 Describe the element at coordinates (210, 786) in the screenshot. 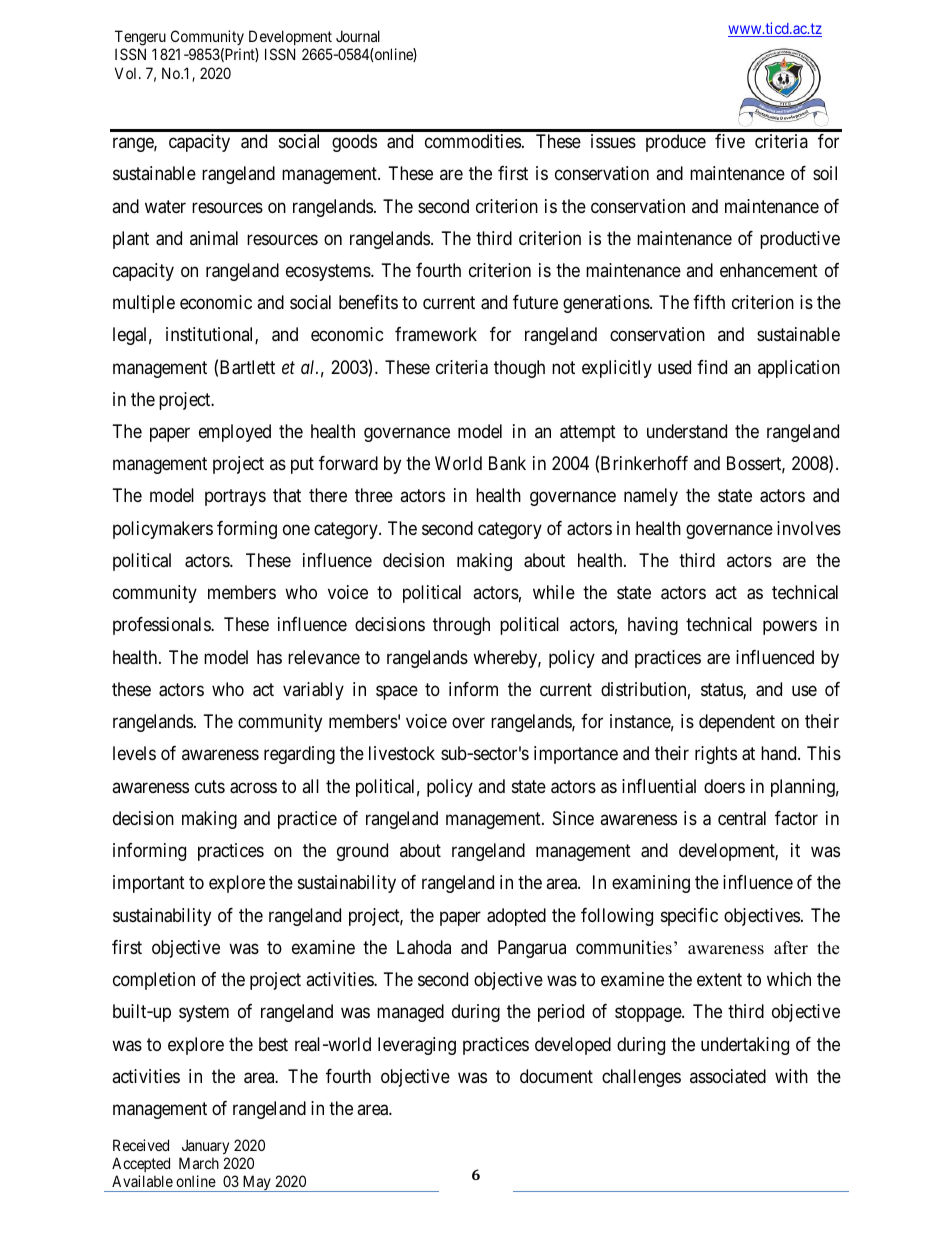

I see `cuts` at that location.
